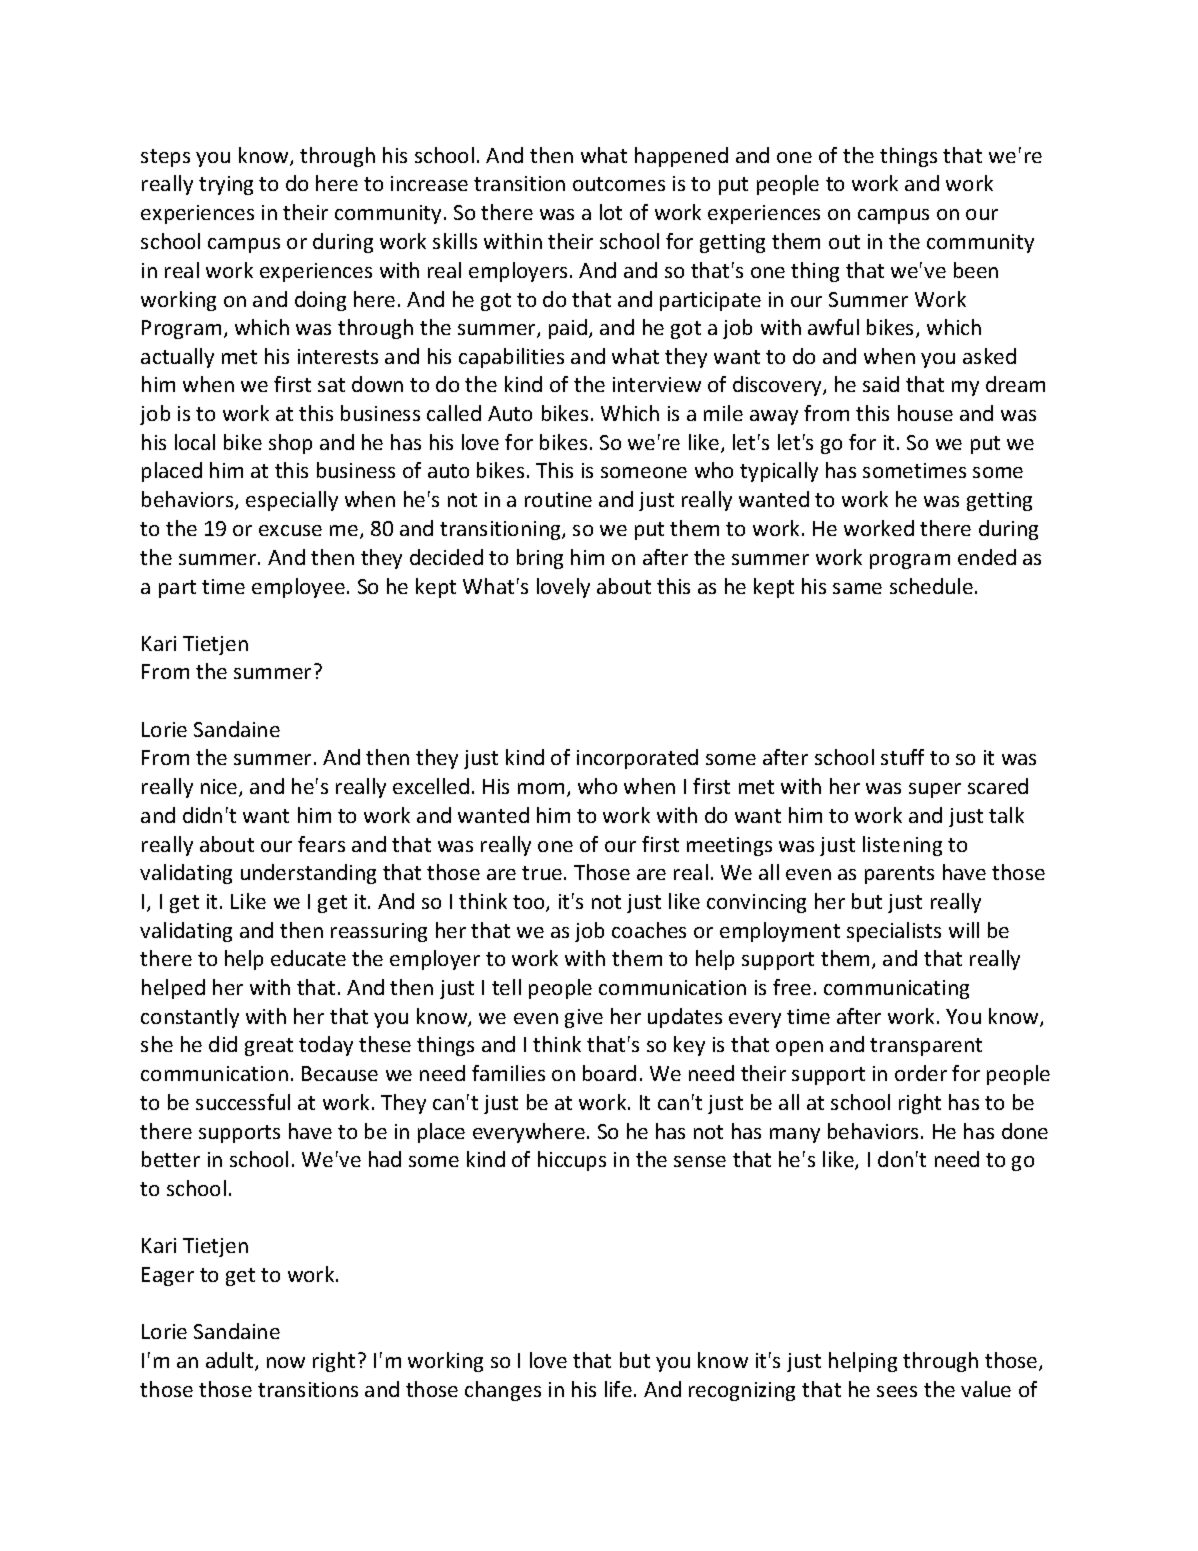 The height and width of the page is (1551, 1198). I want to click on board, so click(609, 1073).
